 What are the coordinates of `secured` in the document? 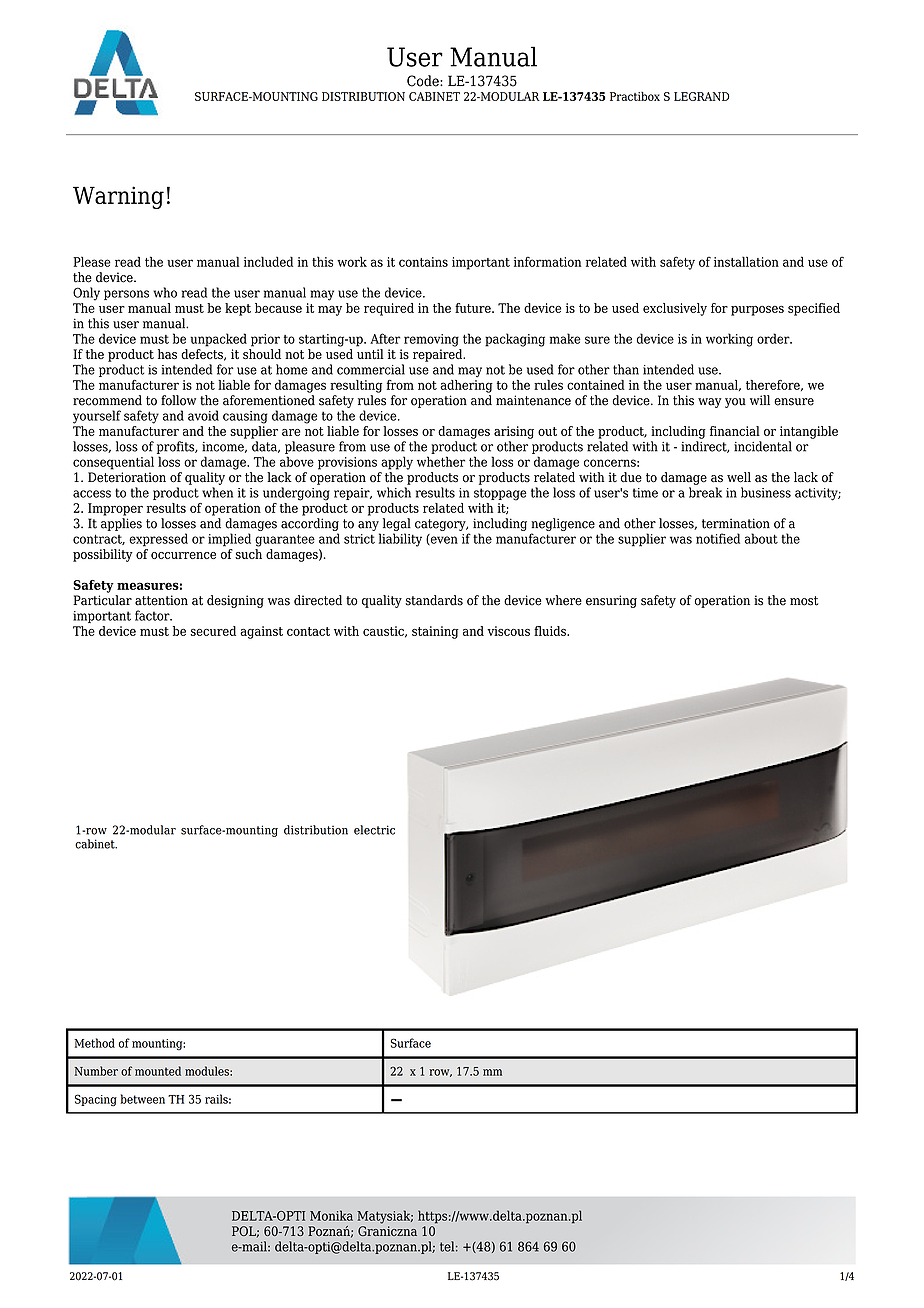 It's located at (213, 631).
